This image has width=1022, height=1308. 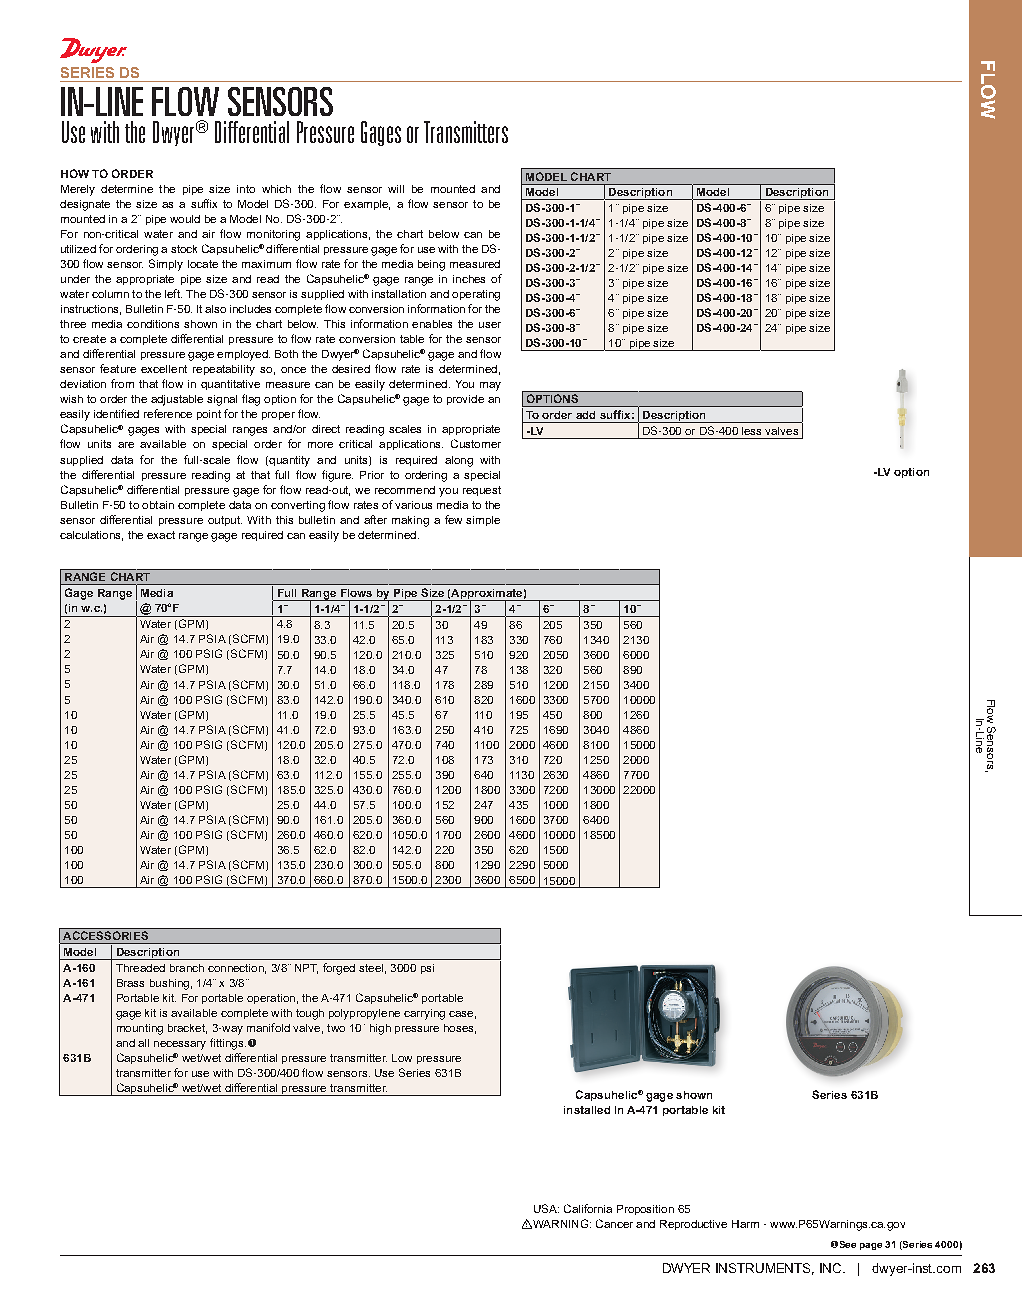 What do you see at coordinates (161, 535) in the image?
I see `exact` at bounding box center [161, 535].
